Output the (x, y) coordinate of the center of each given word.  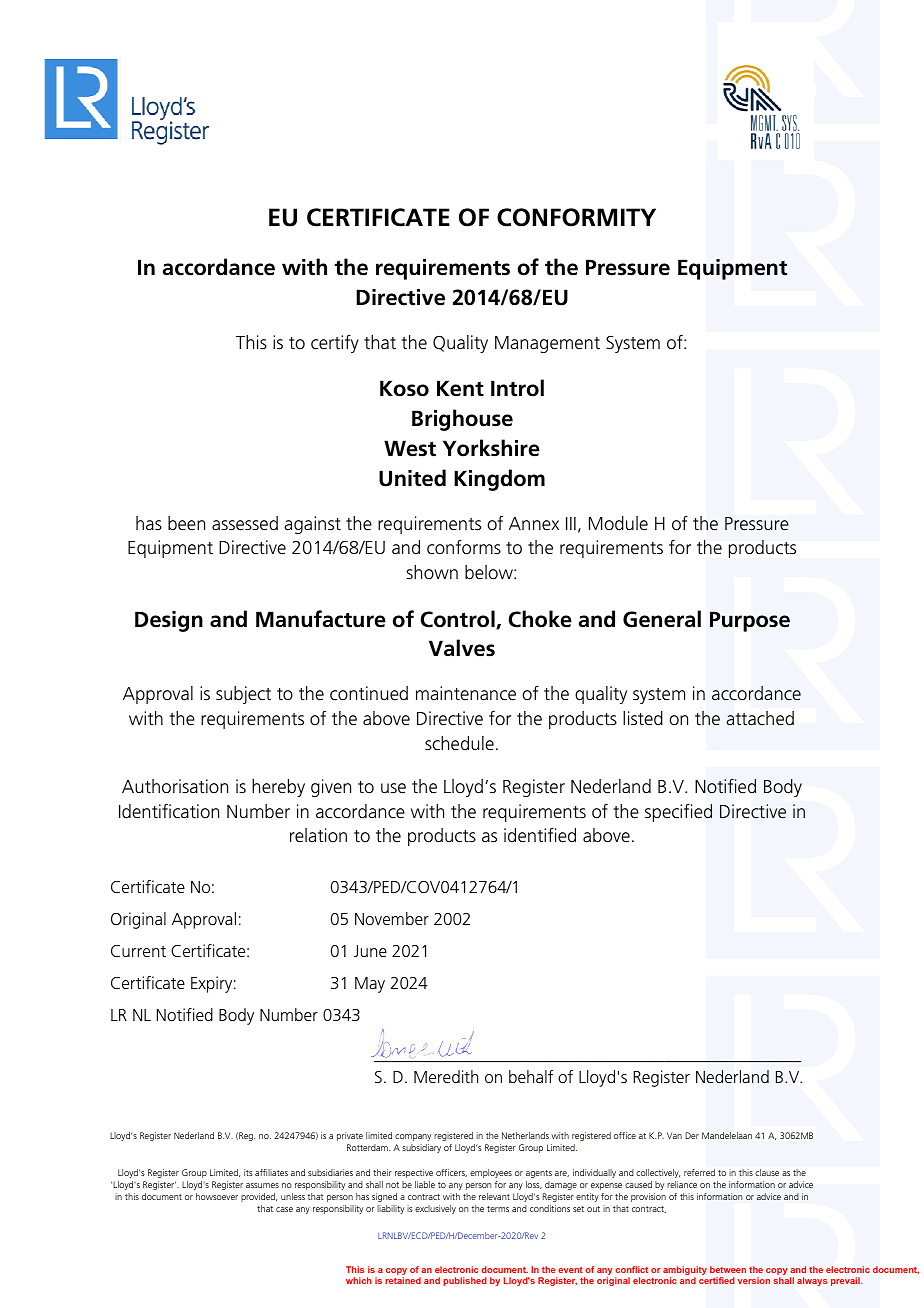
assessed (245, 523)
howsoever (217, 1196)
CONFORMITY (576, 217)
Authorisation (175, 786)
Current (138, 951)
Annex (534, 524)
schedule (459, 743)
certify (335, 343)
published (465, 1281)
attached (760, 718)
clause (767, 1172)
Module (618, 523)
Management (547, 344)
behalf (531, 1076)
